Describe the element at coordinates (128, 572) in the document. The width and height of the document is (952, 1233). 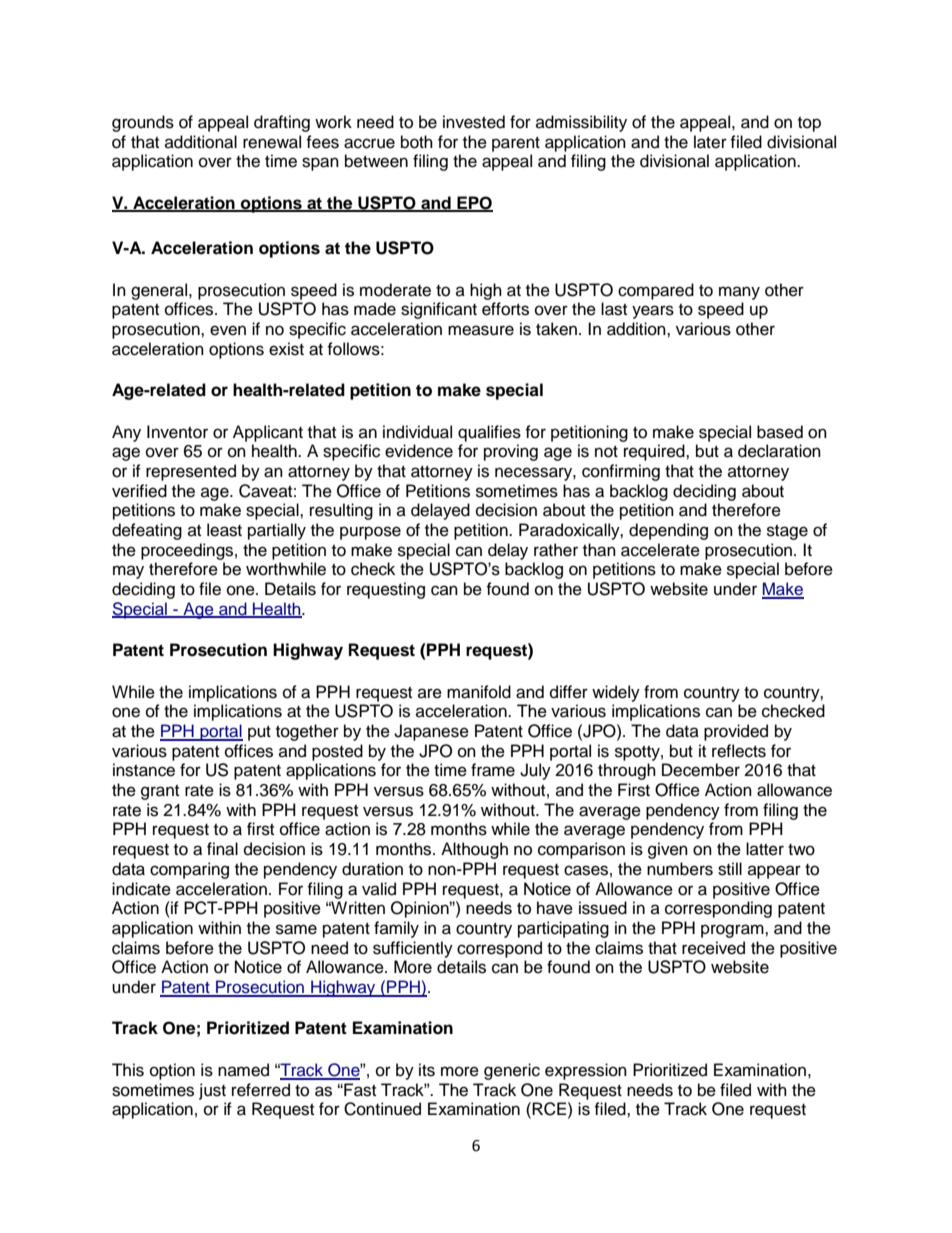
I see `may` at that location.
